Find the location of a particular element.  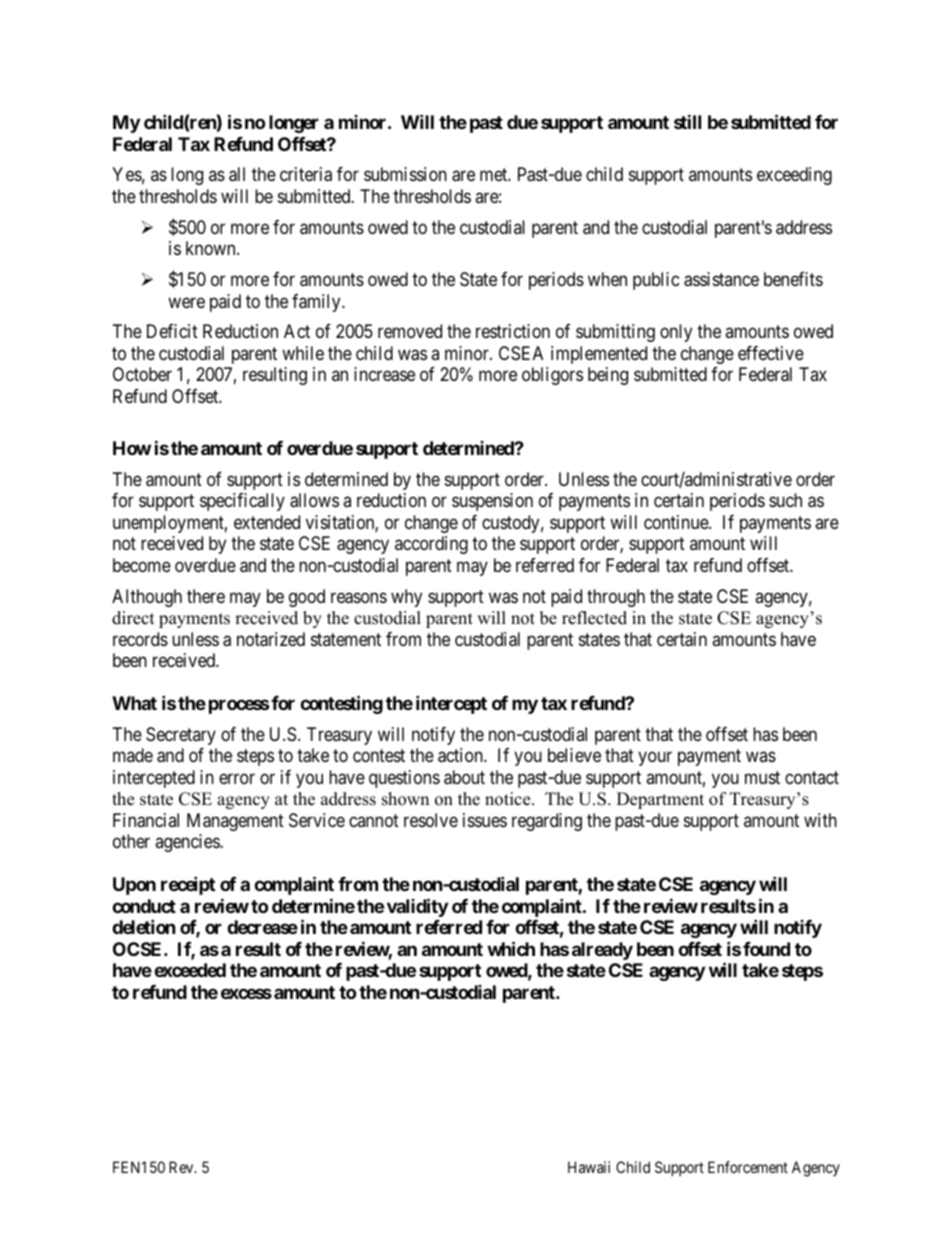

Hawaii is located at coordinates (589, 1167).
